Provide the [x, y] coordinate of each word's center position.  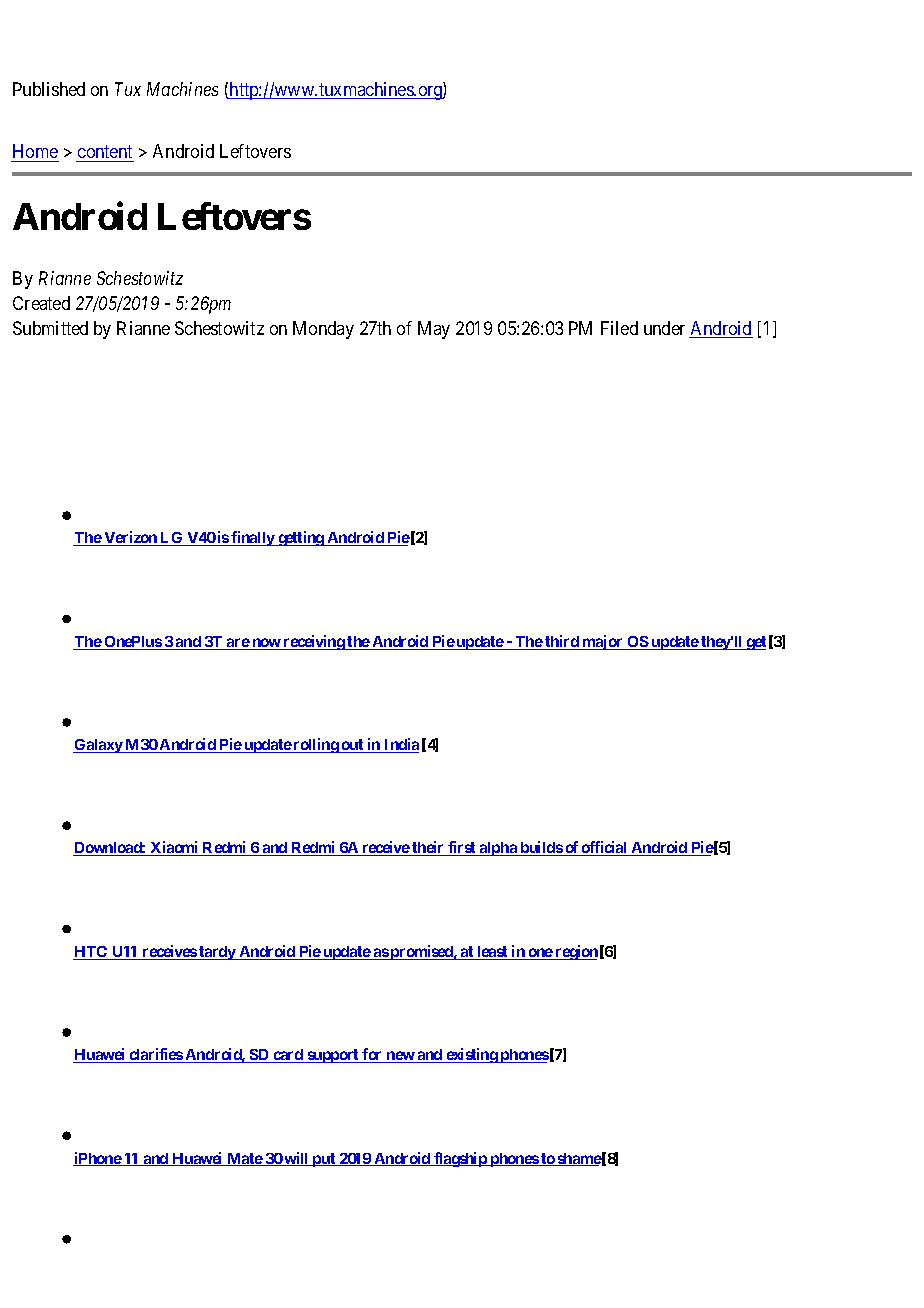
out [353, 746]
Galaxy [98, 746]
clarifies [155, 1055]
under [664, 328]
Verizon [130, 538]
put [324, 1160]
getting [301, 538]
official [605, 848]
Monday [323, 330]
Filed [619, 328]
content [105, 154]
